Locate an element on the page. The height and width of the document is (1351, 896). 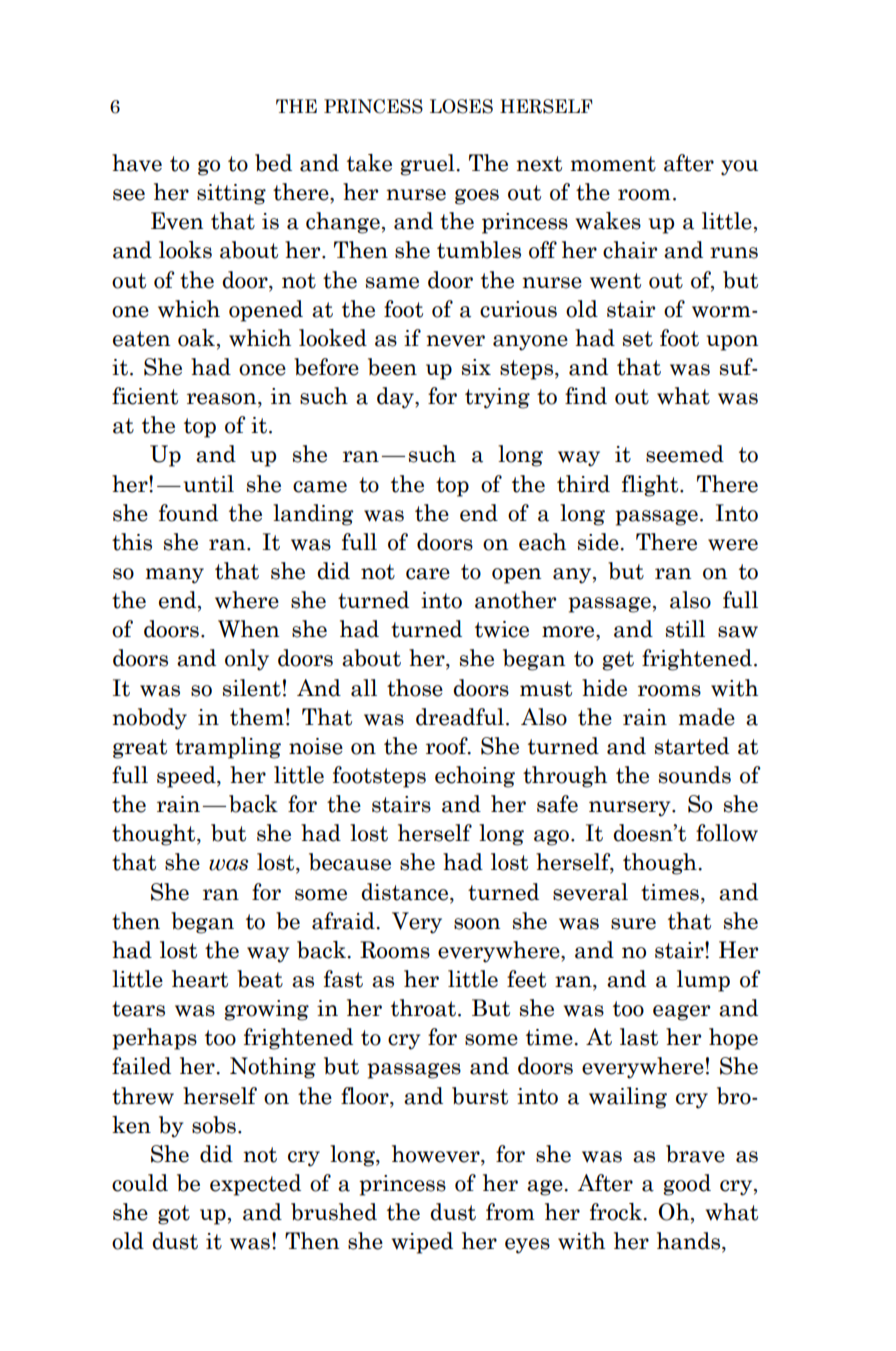
many is located at coordinates (174, 576).
